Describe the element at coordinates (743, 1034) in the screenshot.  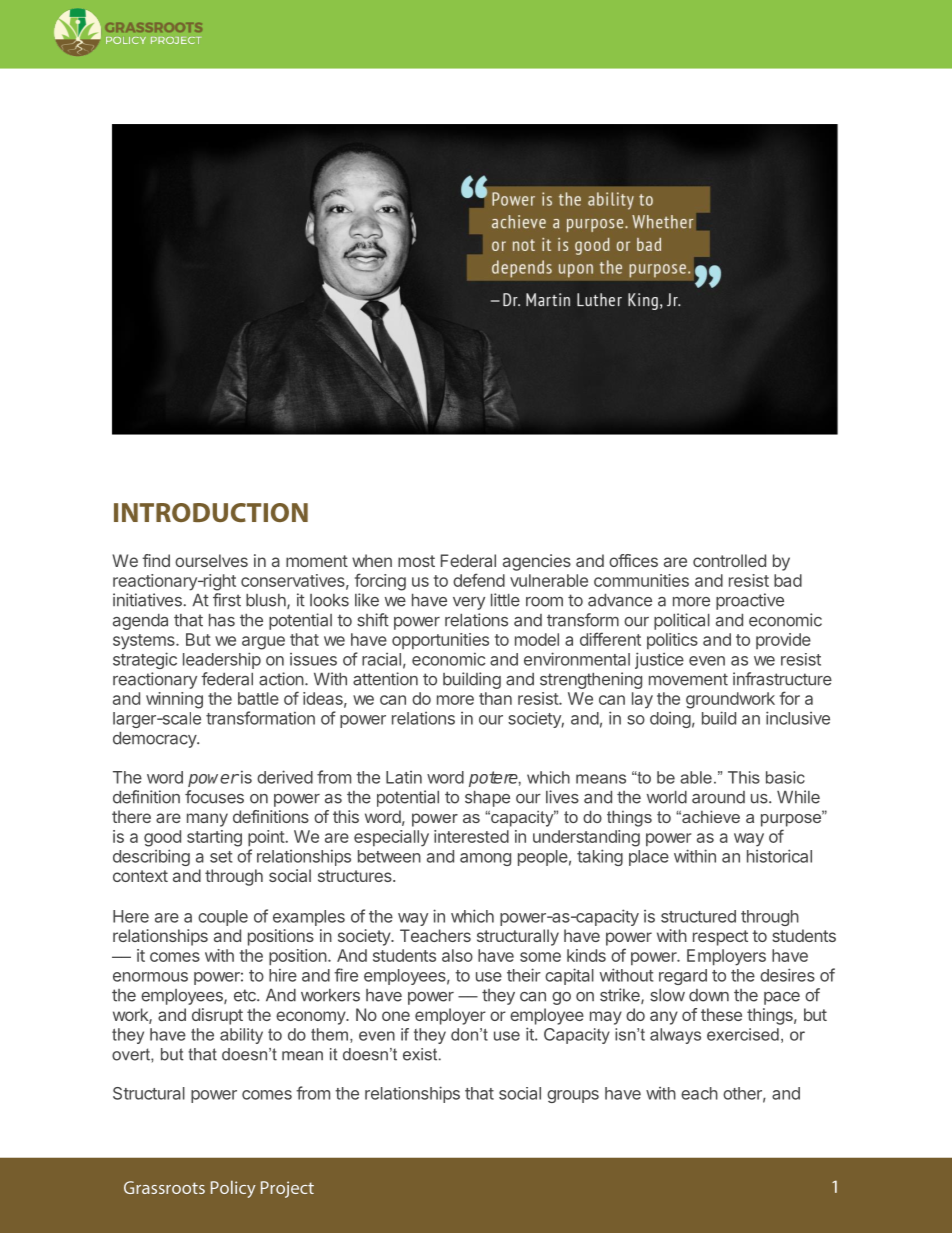
I see `exercised` at that location.
